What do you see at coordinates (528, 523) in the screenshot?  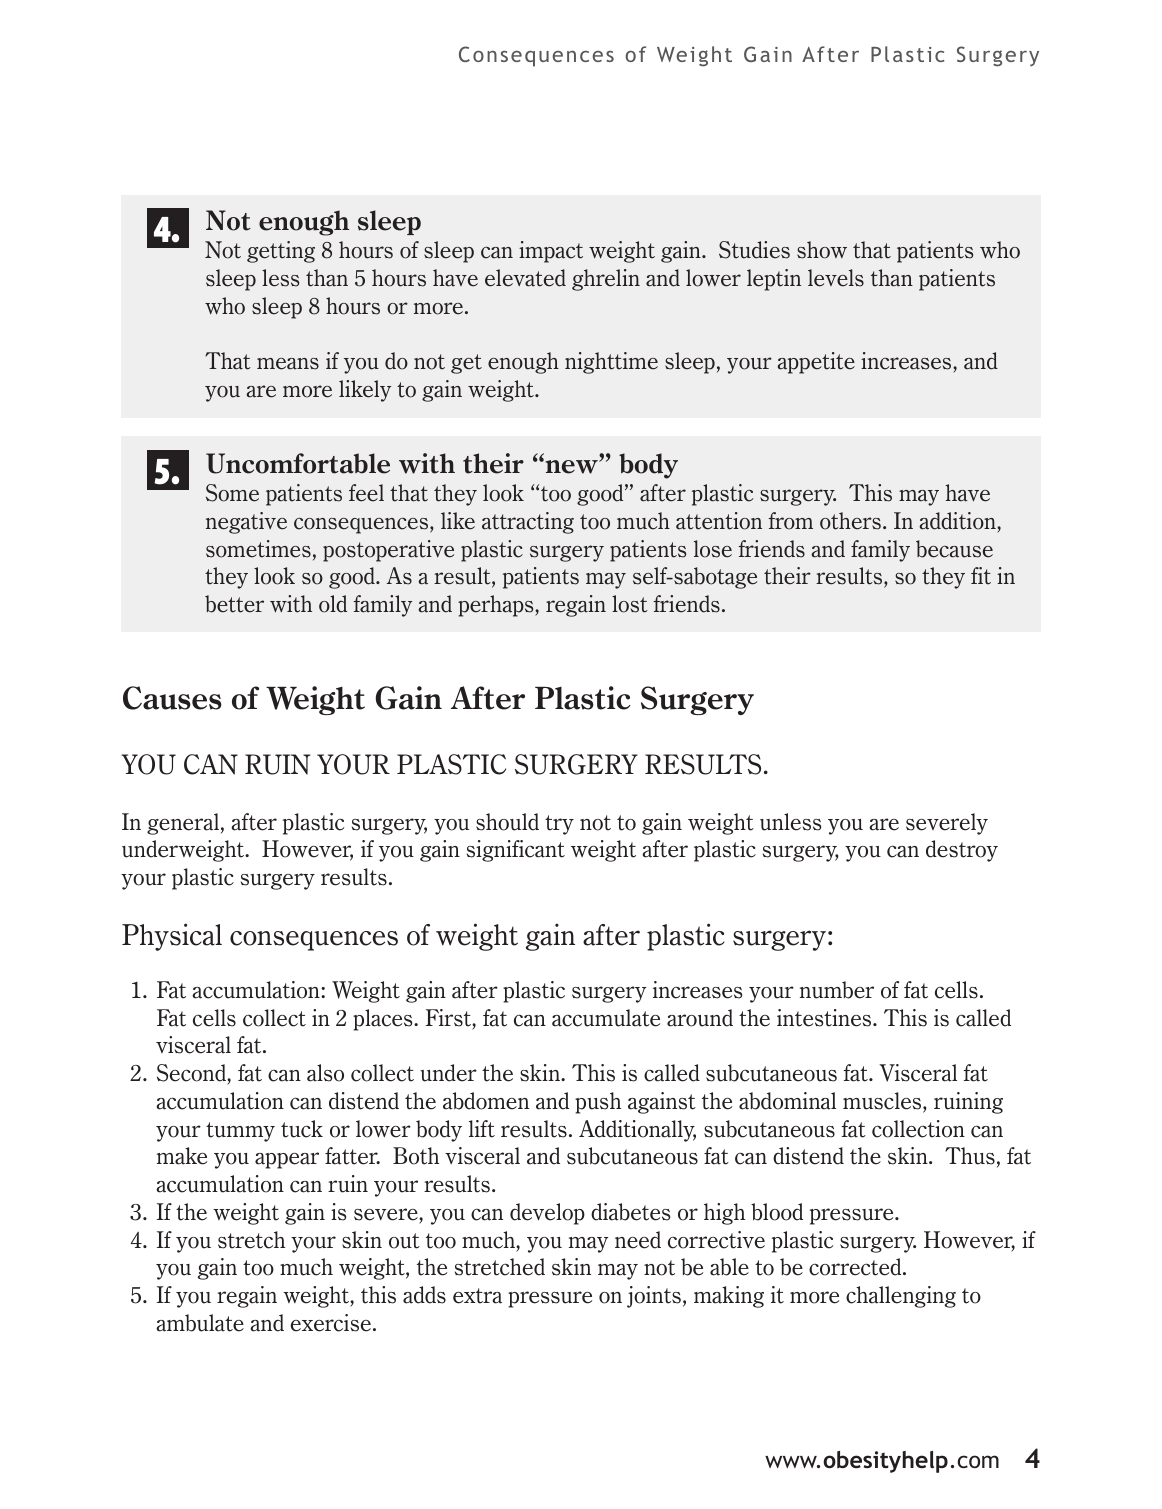 I see `attracting` at bounding box center [528, 523].
